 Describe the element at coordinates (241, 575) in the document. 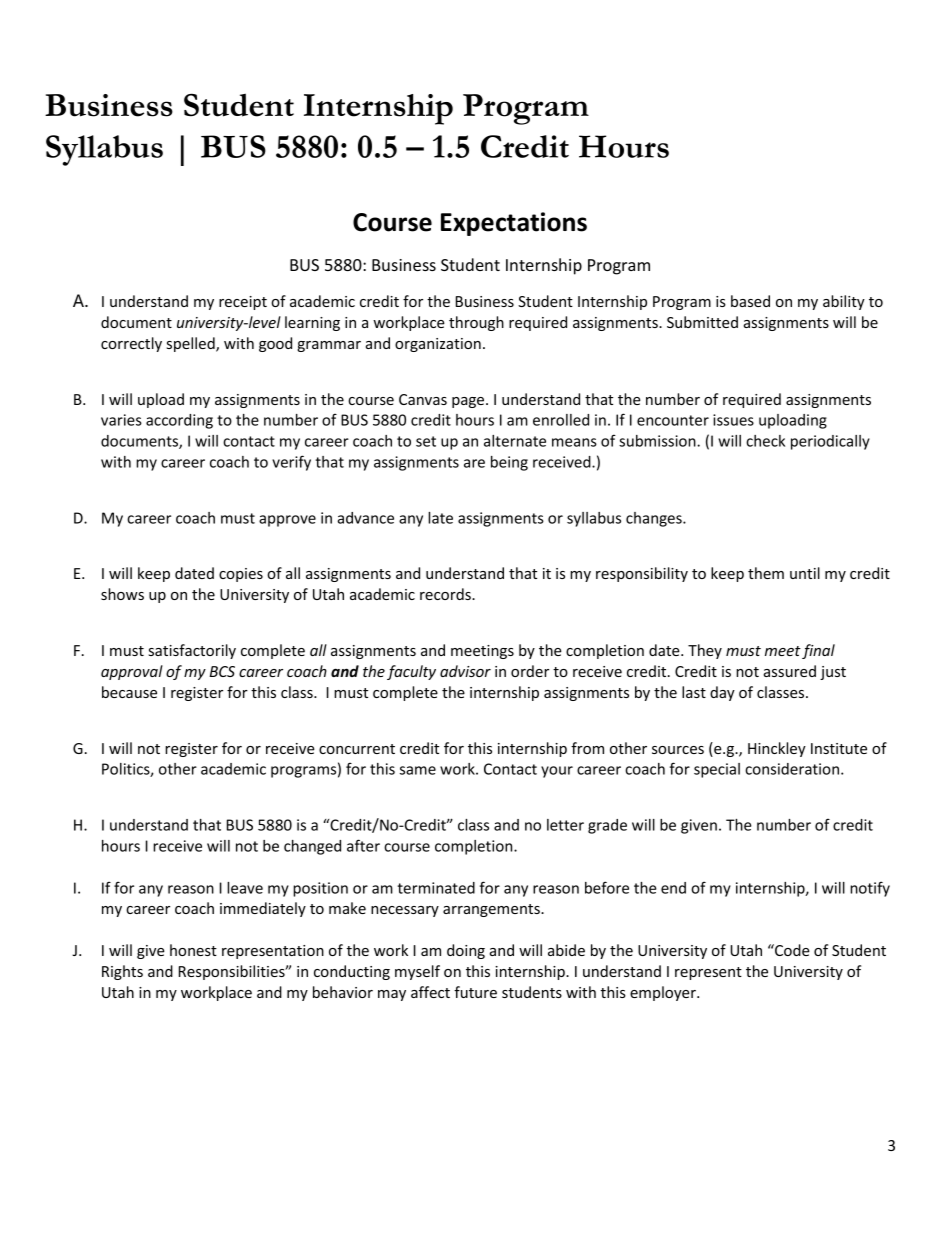

I see `copies` at that location.
